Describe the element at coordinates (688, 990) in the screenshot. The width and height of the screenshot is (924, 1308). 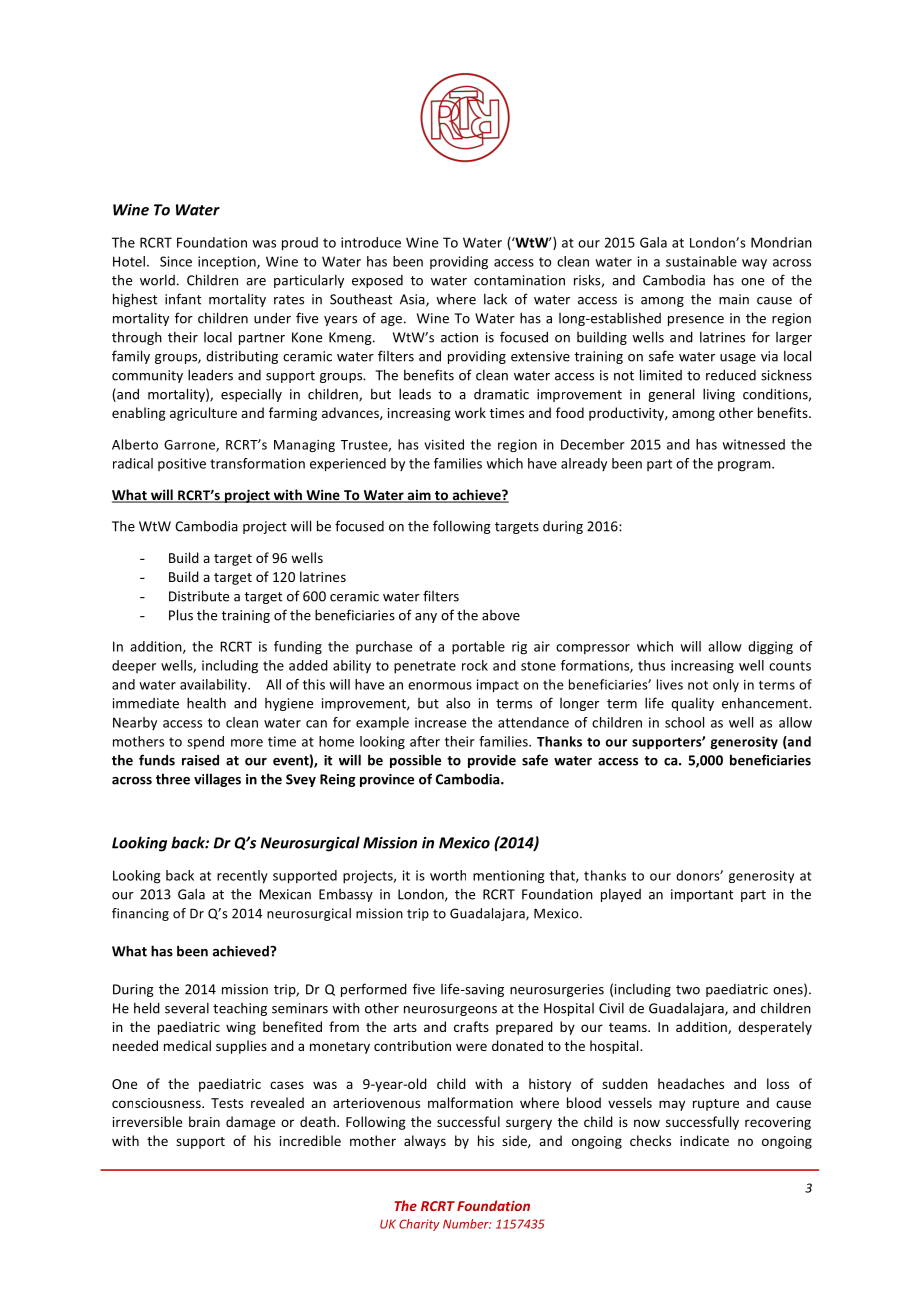
I see `two` at that location.
